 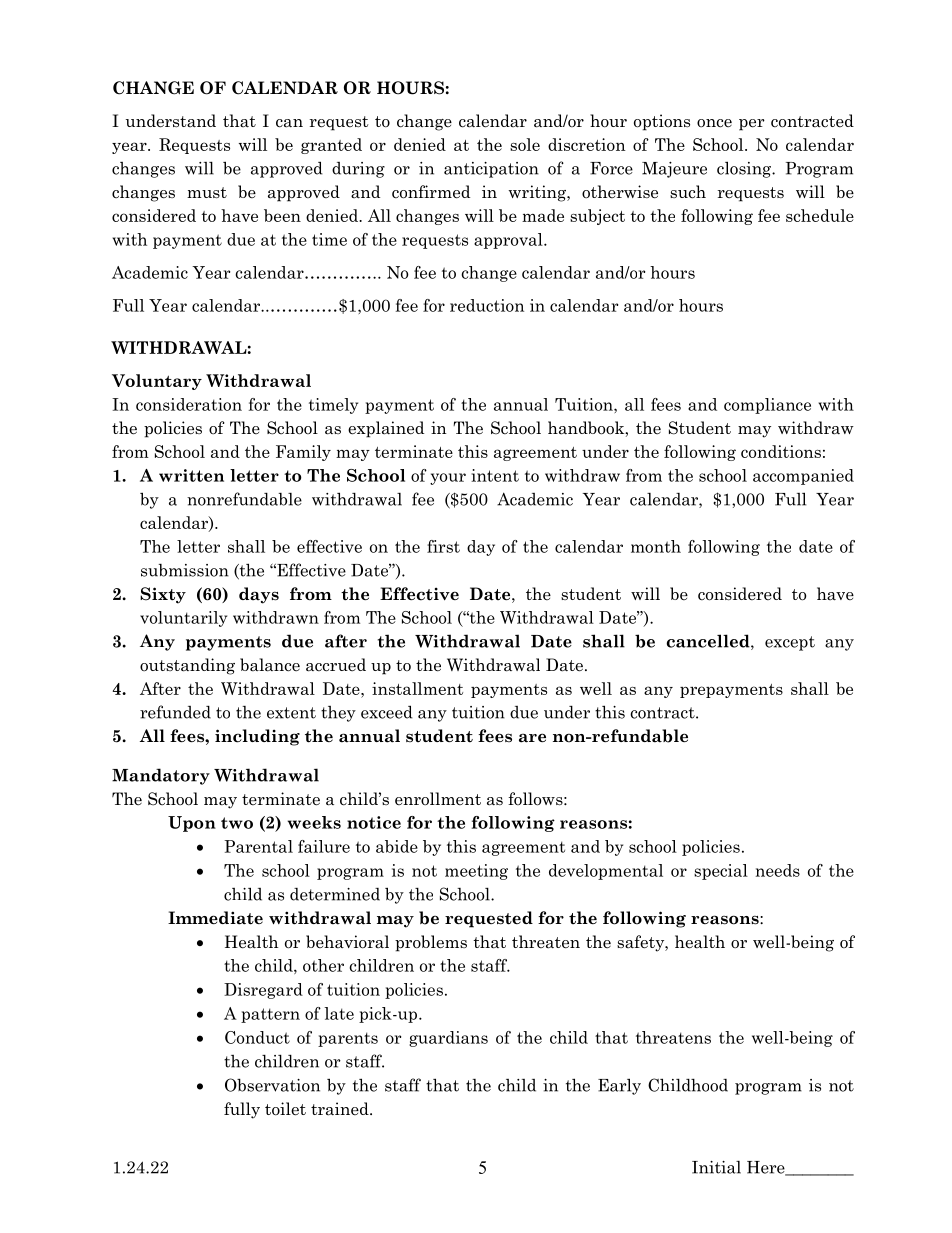 I want to click on anticipation, so click(x=491, y=170).
